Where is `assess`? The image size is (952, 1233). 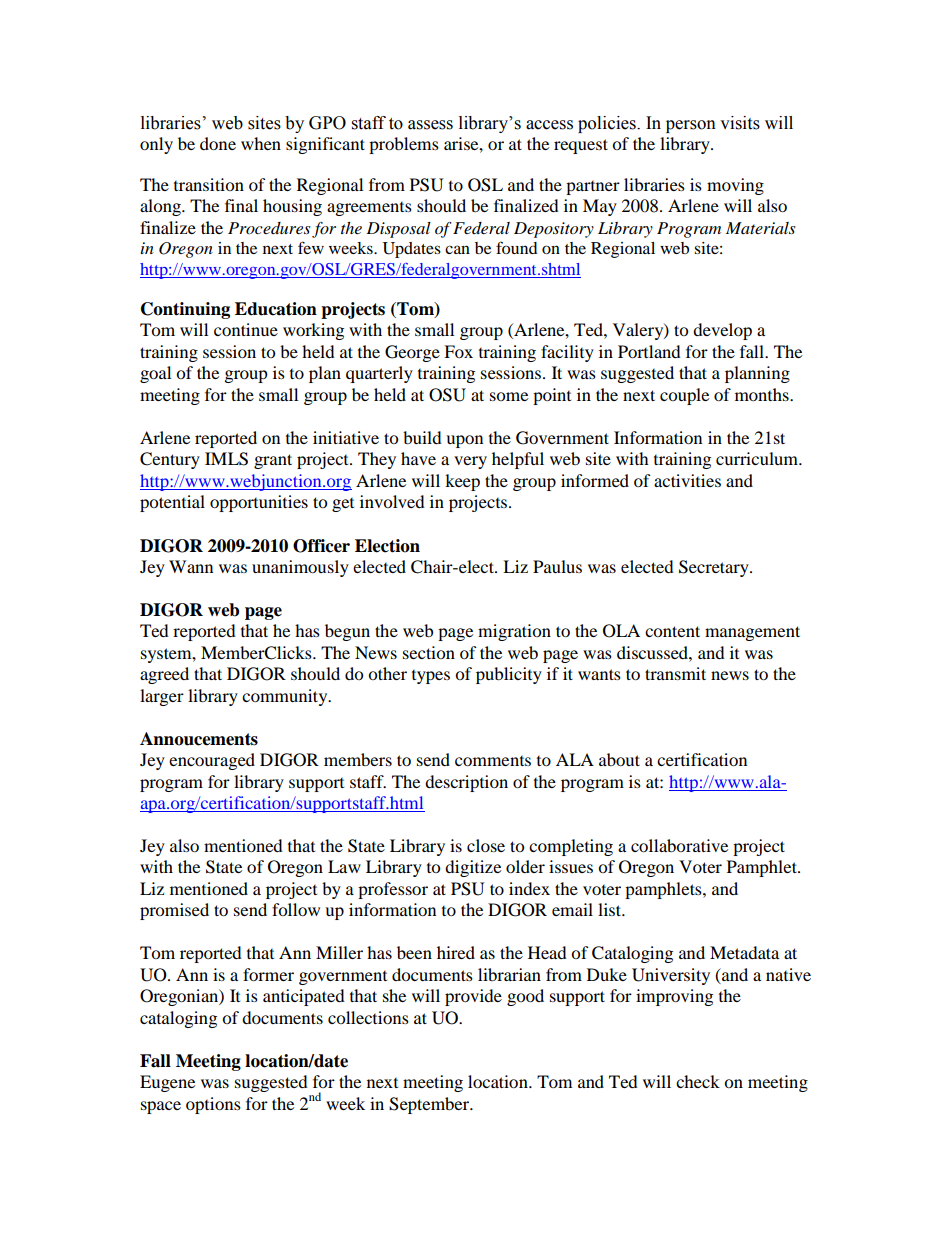
assess is located at coordinates (430, 125).
